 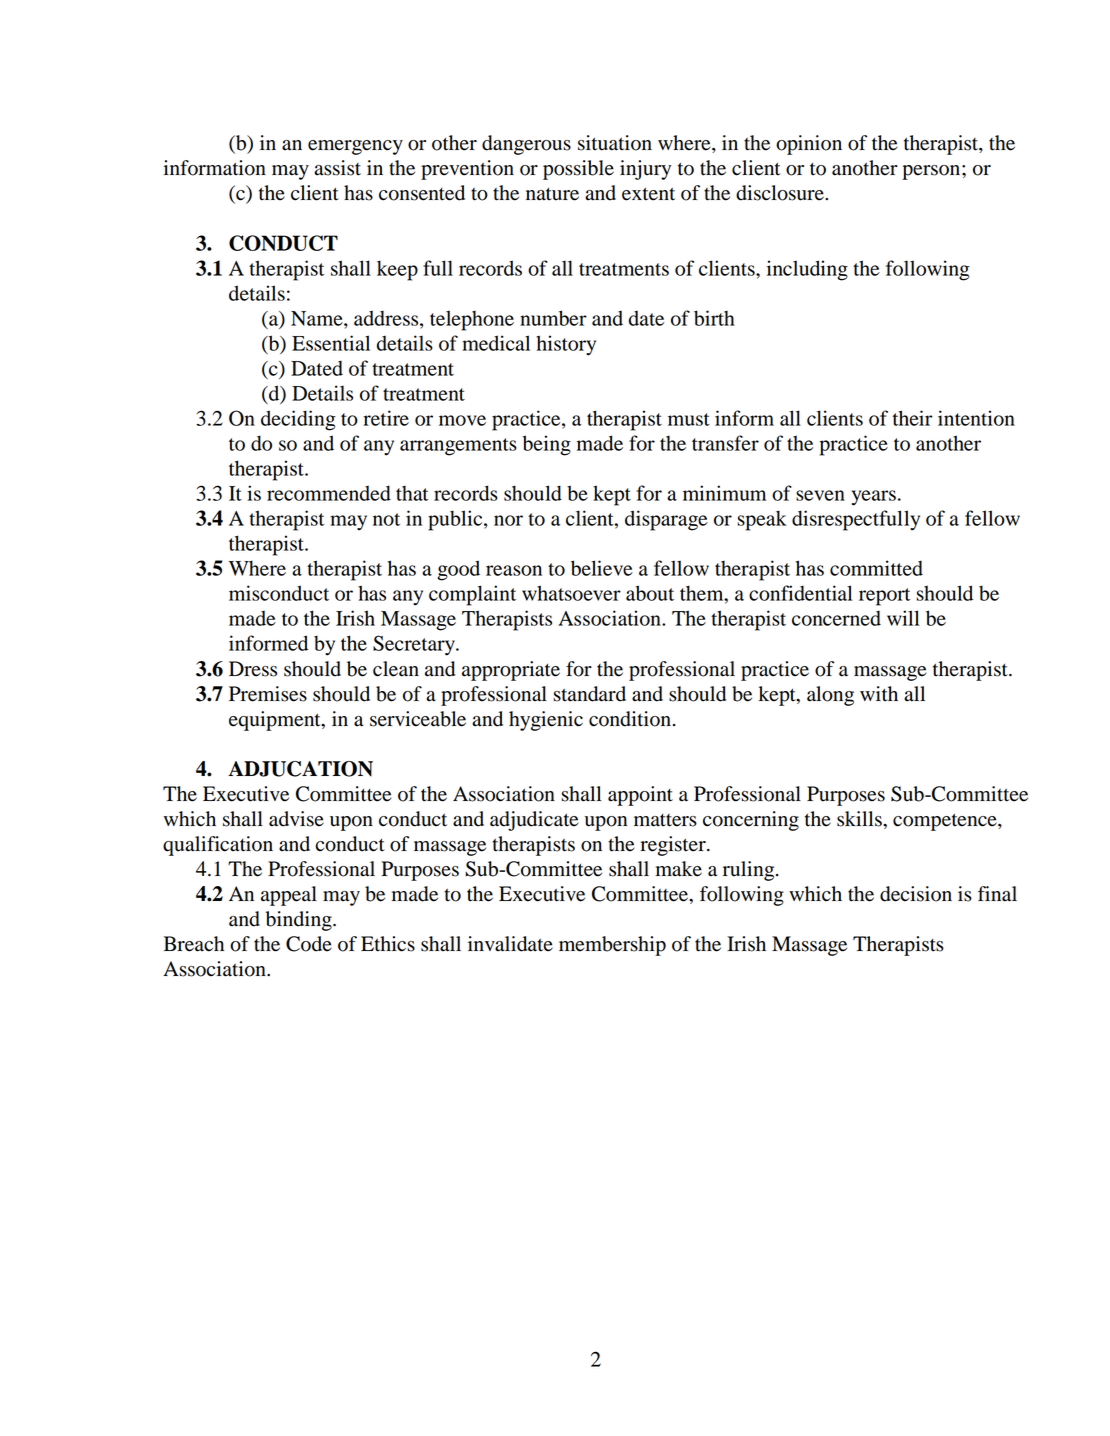 I want to click on being, so click(x=547, y=445).
